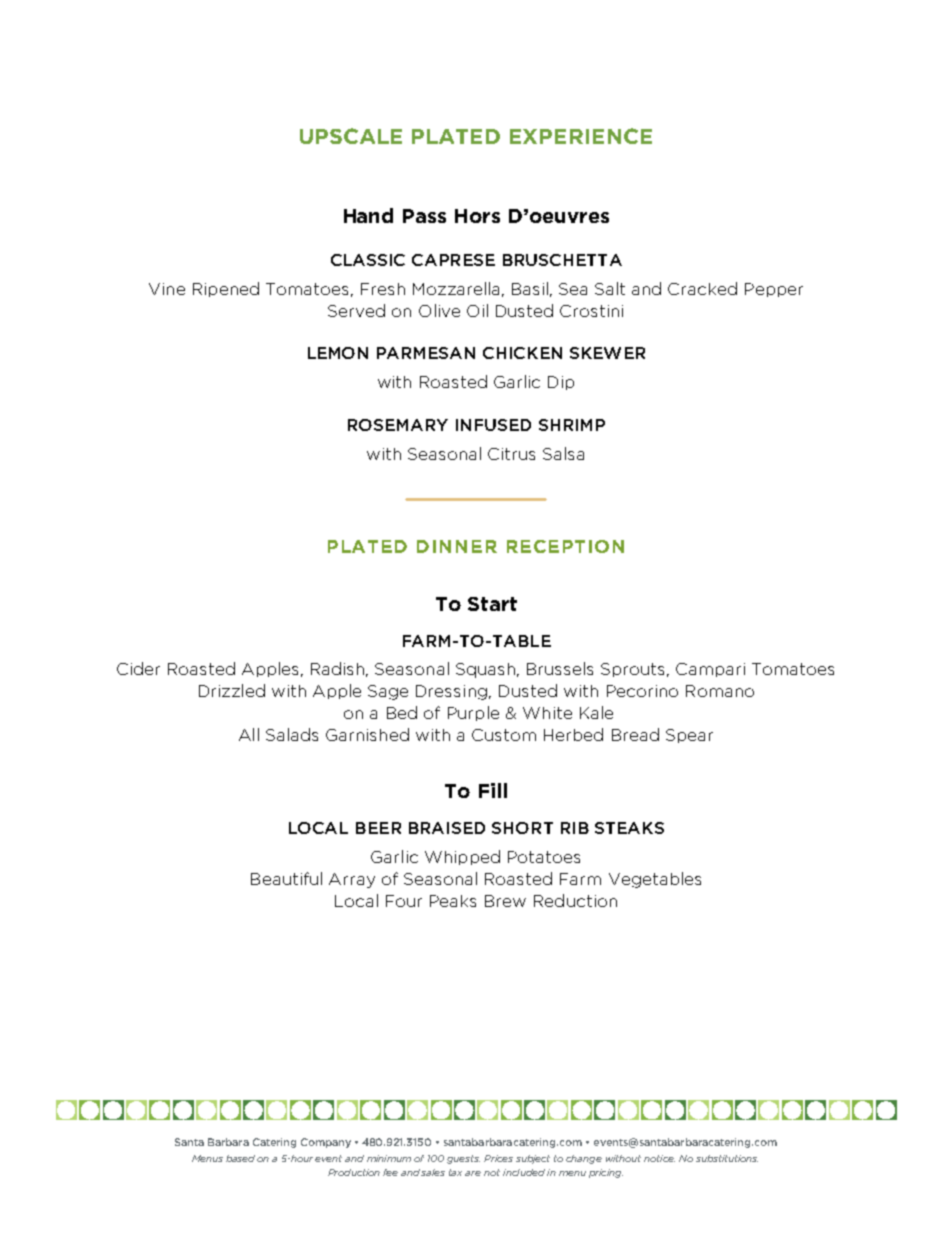  I want to click on STEAKS, so click(629, 828).
